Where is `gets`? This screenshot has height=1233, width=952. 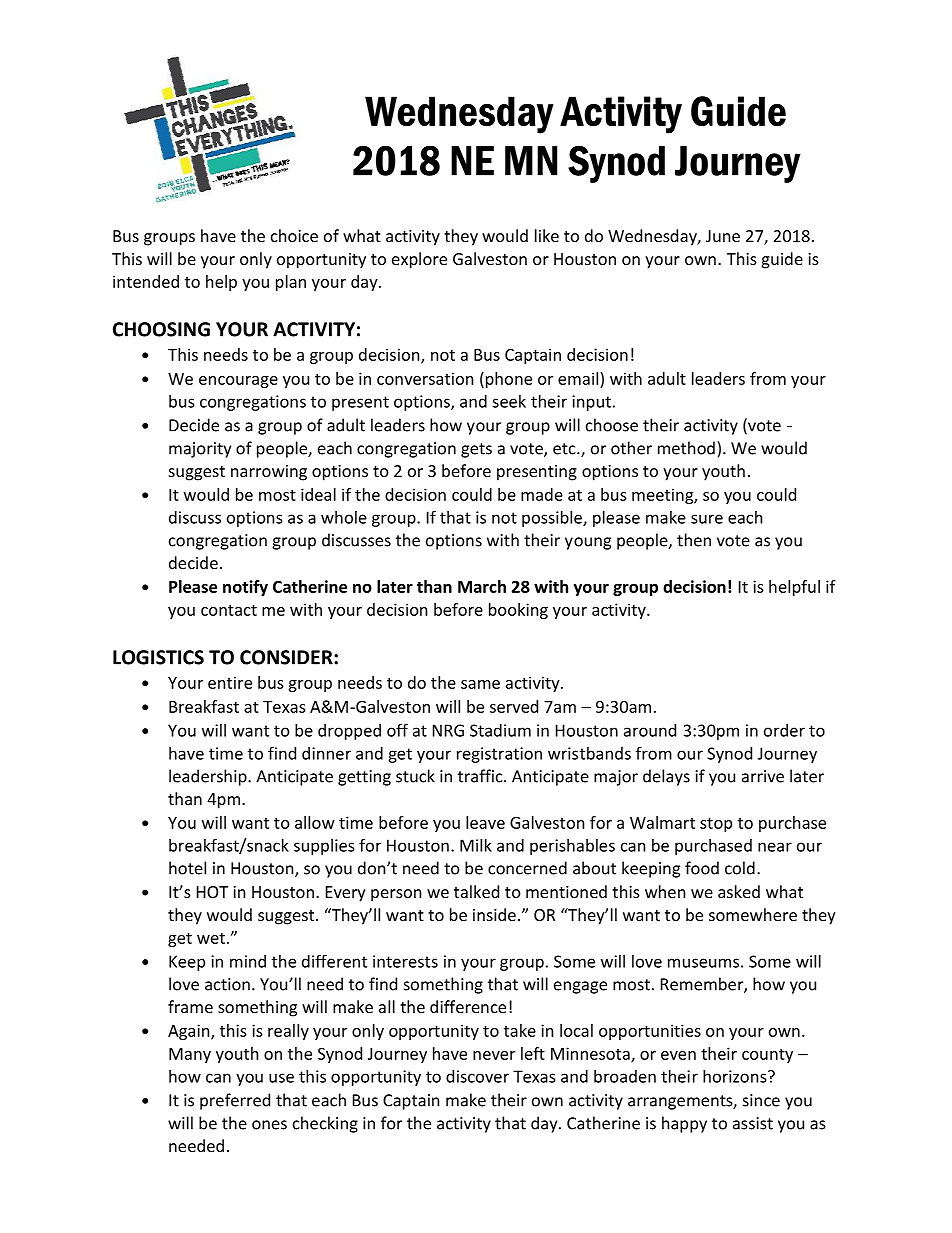 gets is located at coordinates (476, 450).
